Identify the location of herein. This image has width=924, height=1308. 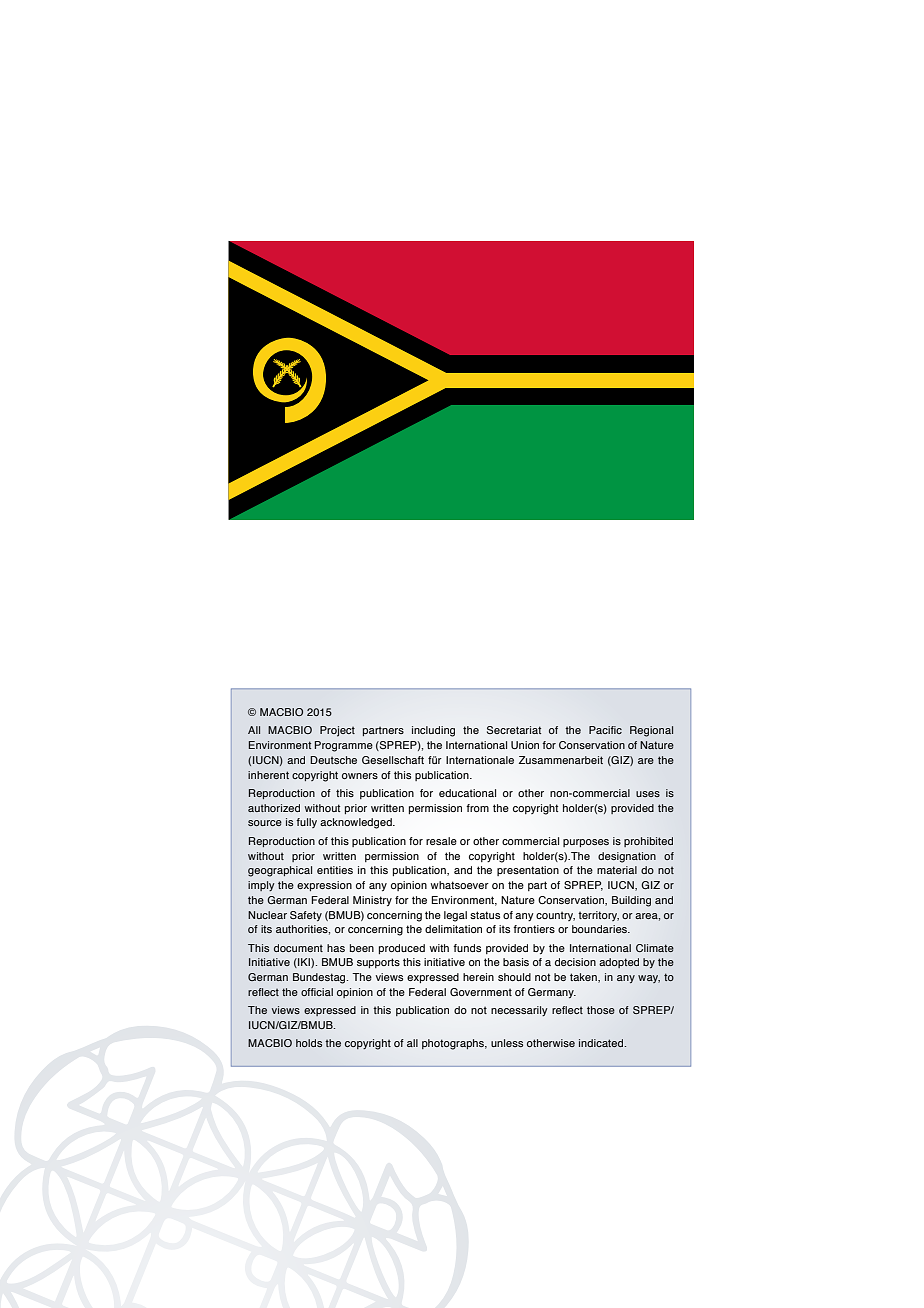
(478, 977).
